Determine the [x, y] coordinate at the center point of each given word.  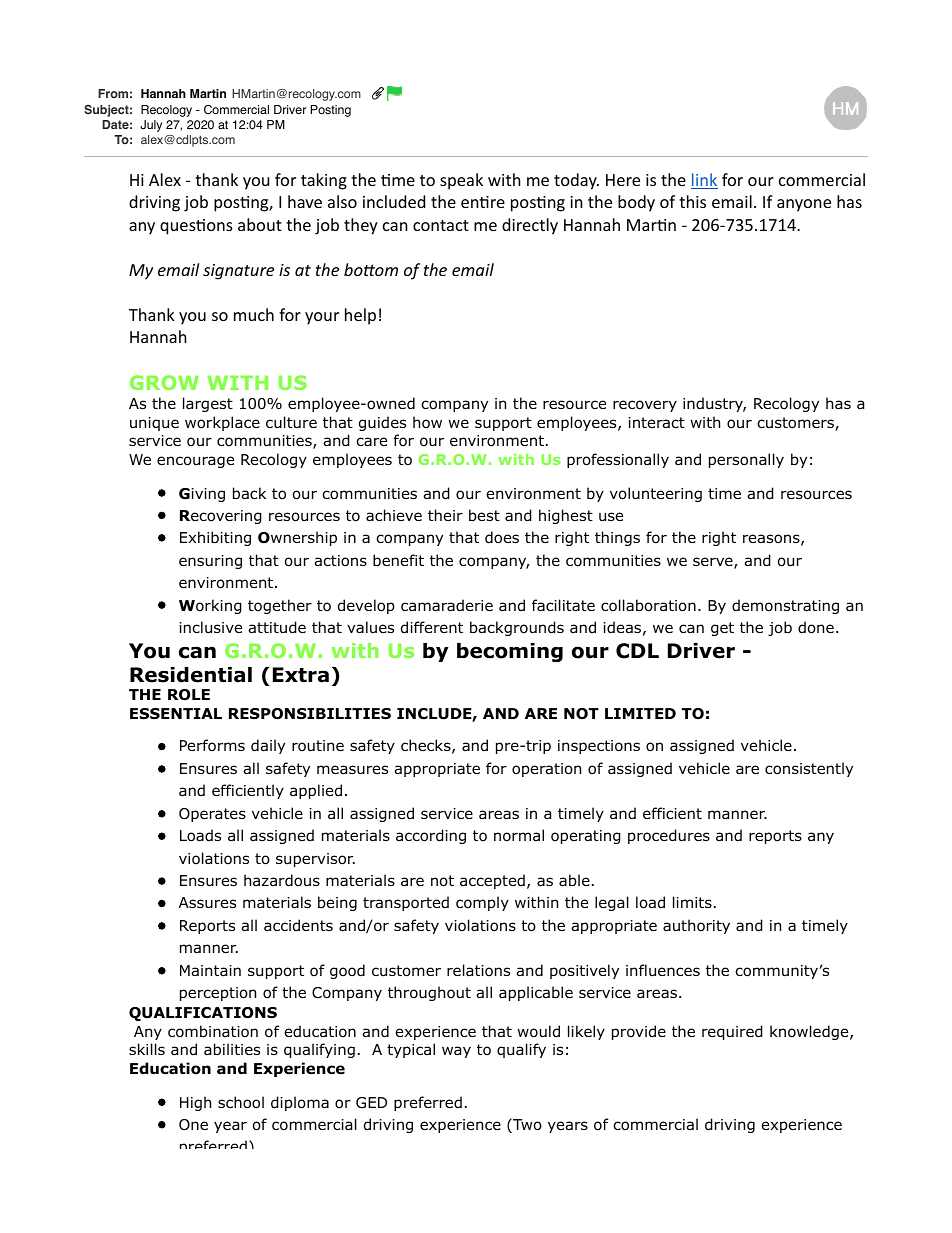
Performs [212, 745]
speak [461, 181]
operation [546, 770]
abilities [232, 1049]
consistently [809, 769]
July [151, 126]
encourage [195, 462]
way [456, 1052]
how [427, 422]
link [704, 181]
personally [746, 460]
